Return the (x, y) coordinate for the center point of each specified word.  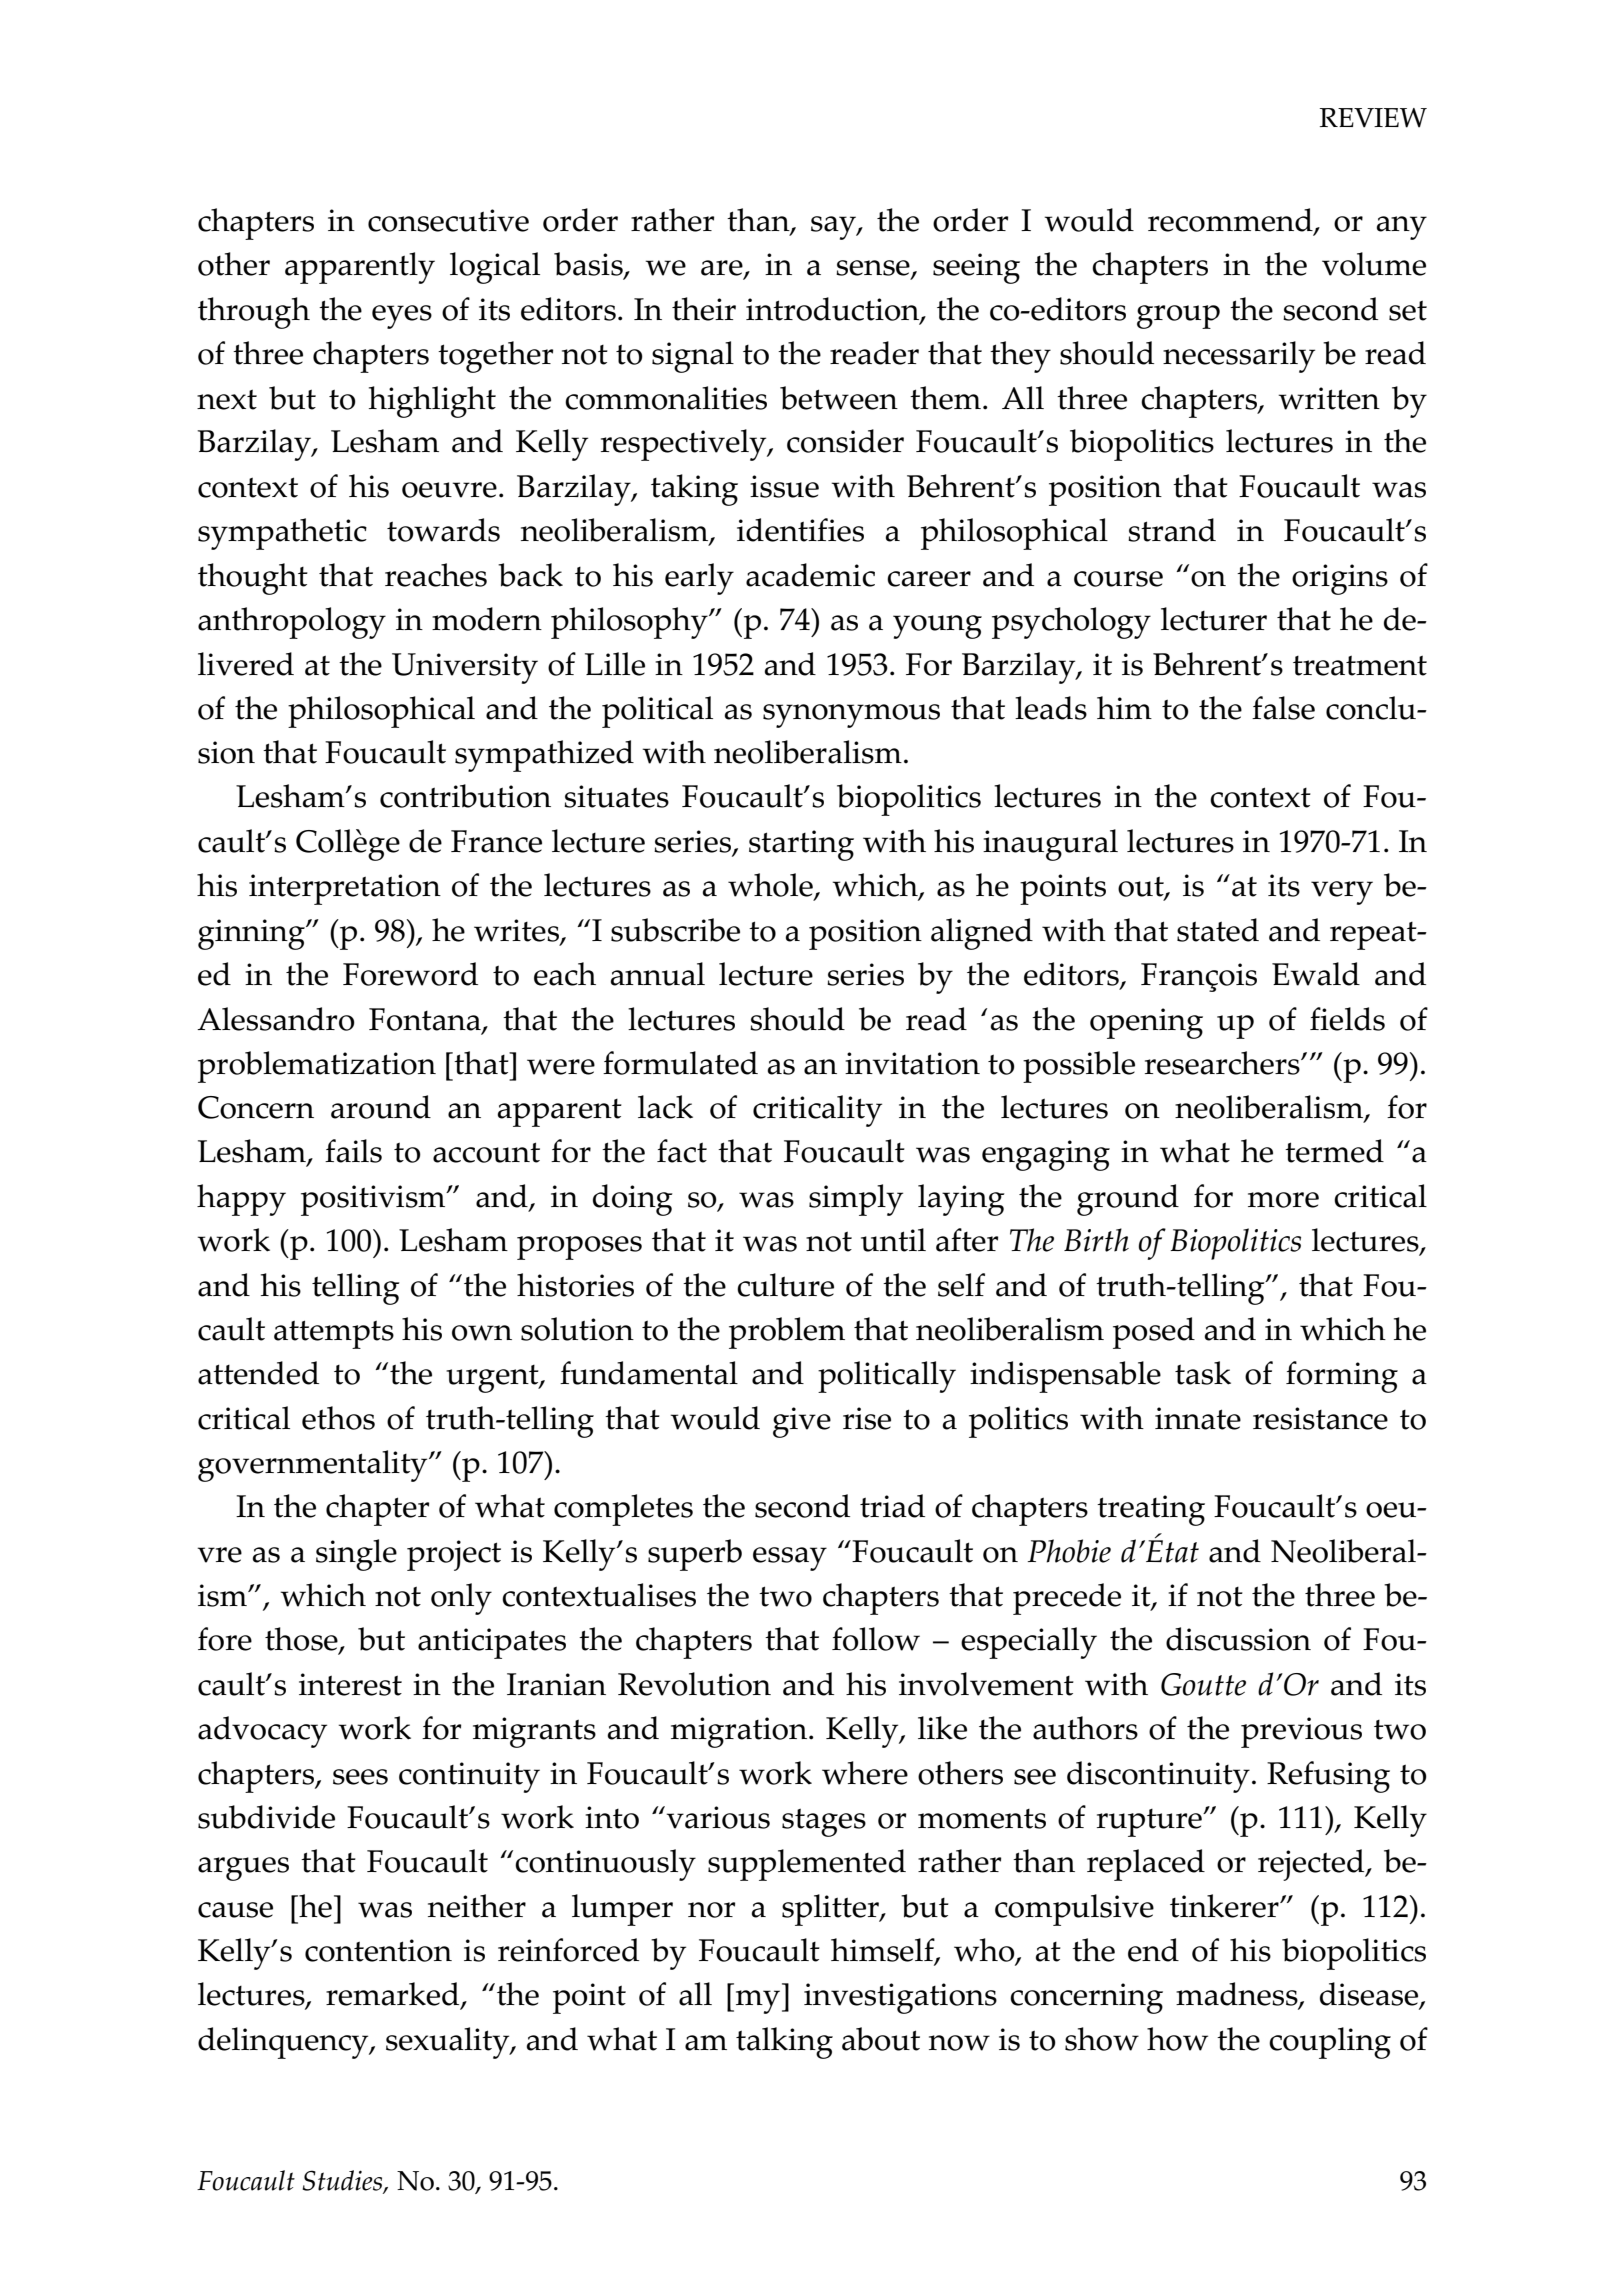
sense (874, 269)
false (1283, 708)
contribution (465, 796)
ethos (338, 1418)
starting (801, 845)
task (1203, 1373)
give (802, 1422)
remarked (394, 1995)
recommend (1231, 221)
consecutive (448, 220)
